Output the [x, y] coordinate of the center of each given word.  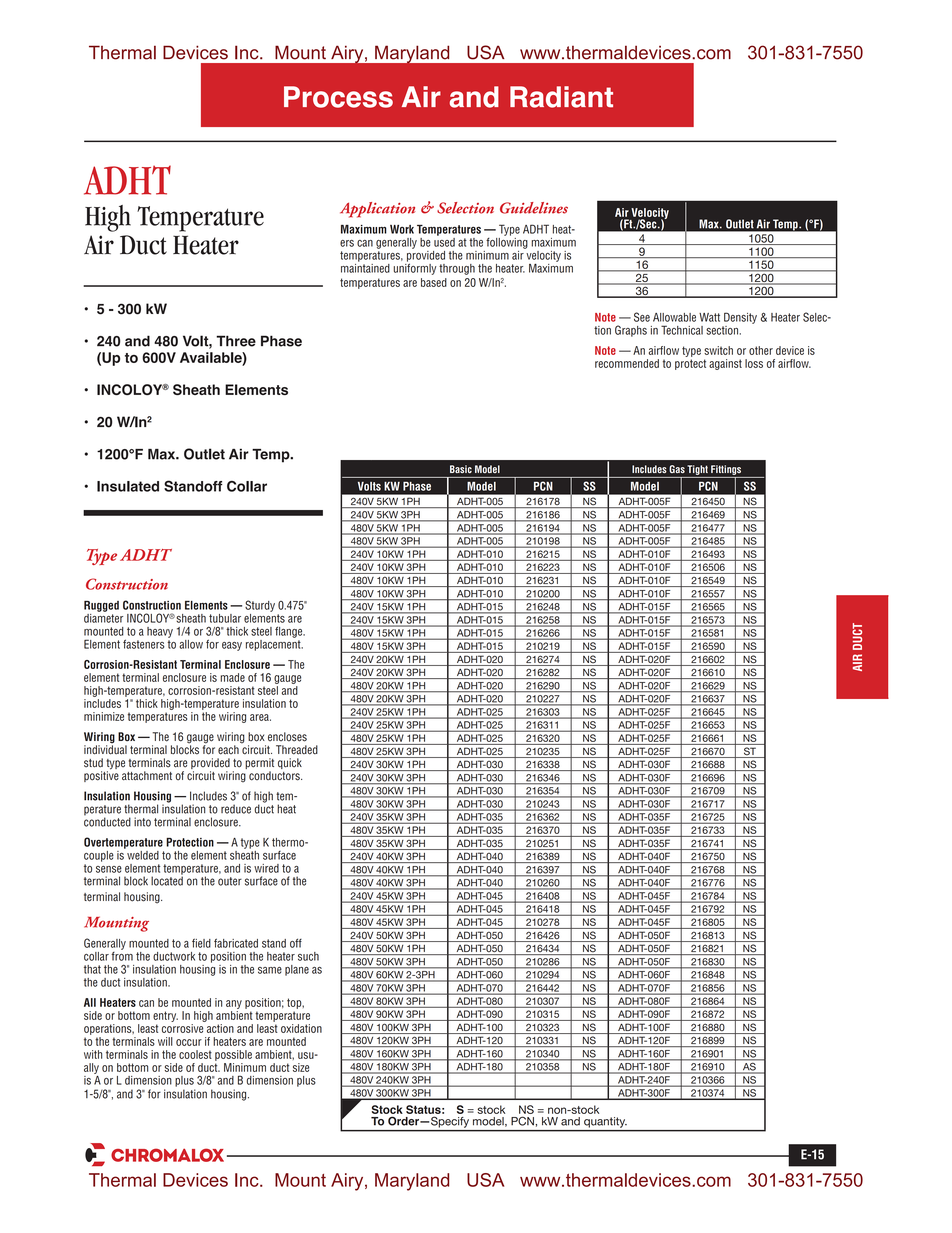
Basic [461, 469]
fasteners [144, 644]
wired [266, 868]
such [308, 956]
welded [142, 854]
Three [236, 341]
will [165, 1041]
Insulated [128, 486]
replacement [274, 644]
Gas [677, 469]
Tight [697, 470]
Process [338, 97]
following [507, 242]
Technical [682, 330]
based [434, 282]
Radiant [561, 97]
